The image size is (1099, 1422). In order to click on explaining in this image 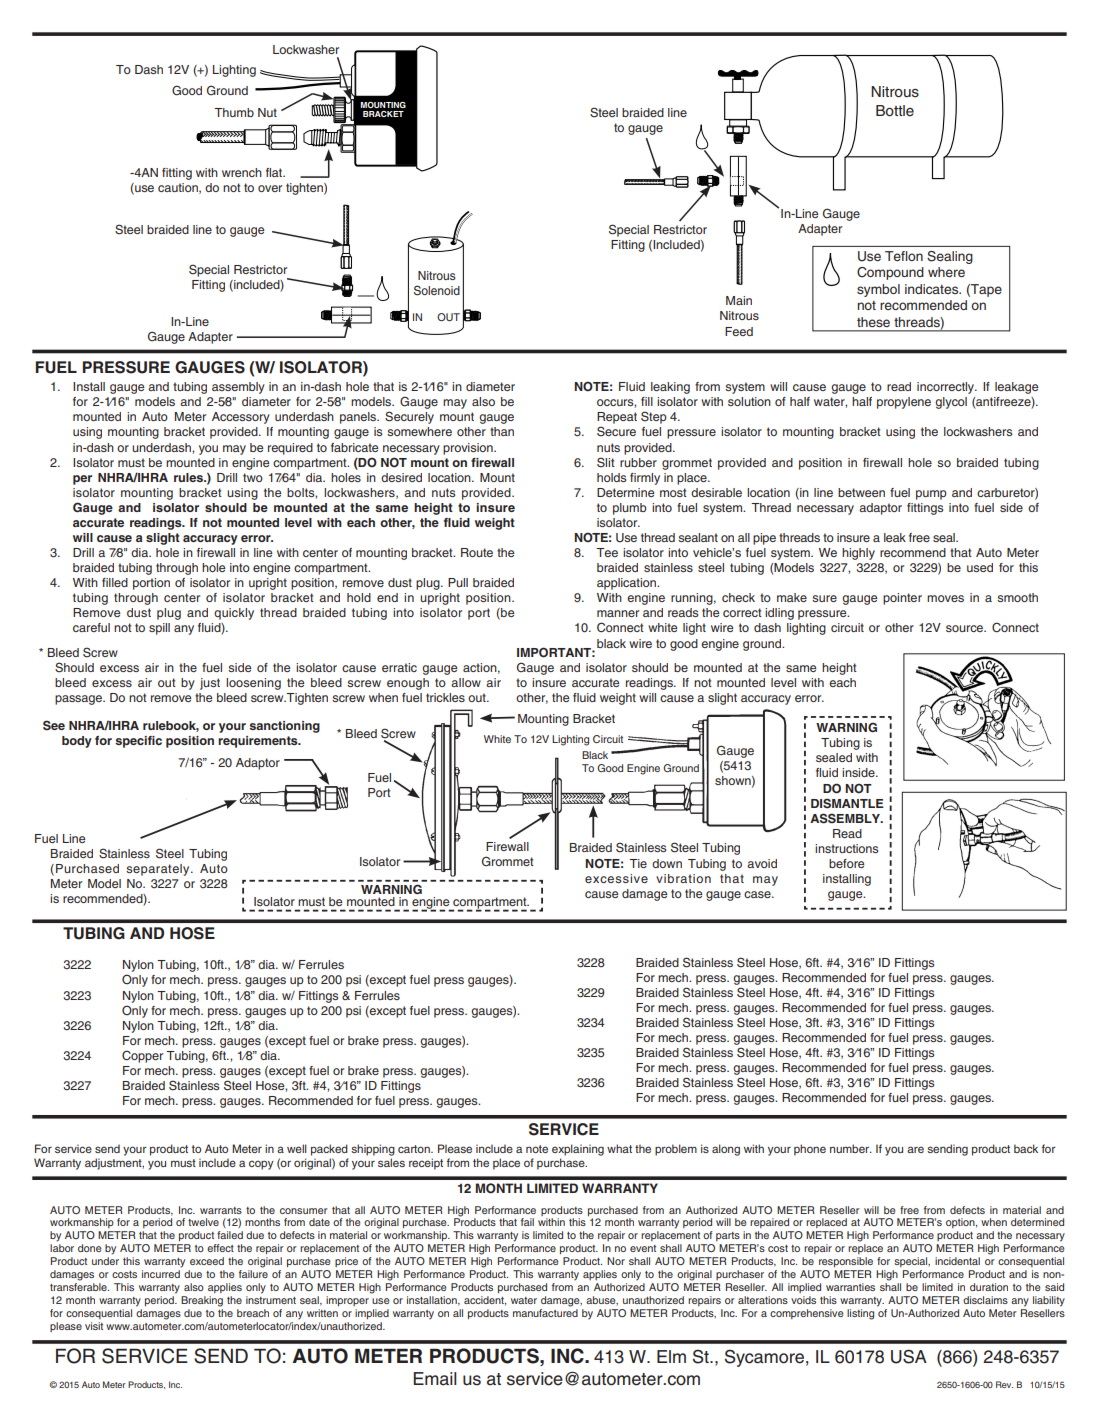, I will do `click(578, 1150)`.
